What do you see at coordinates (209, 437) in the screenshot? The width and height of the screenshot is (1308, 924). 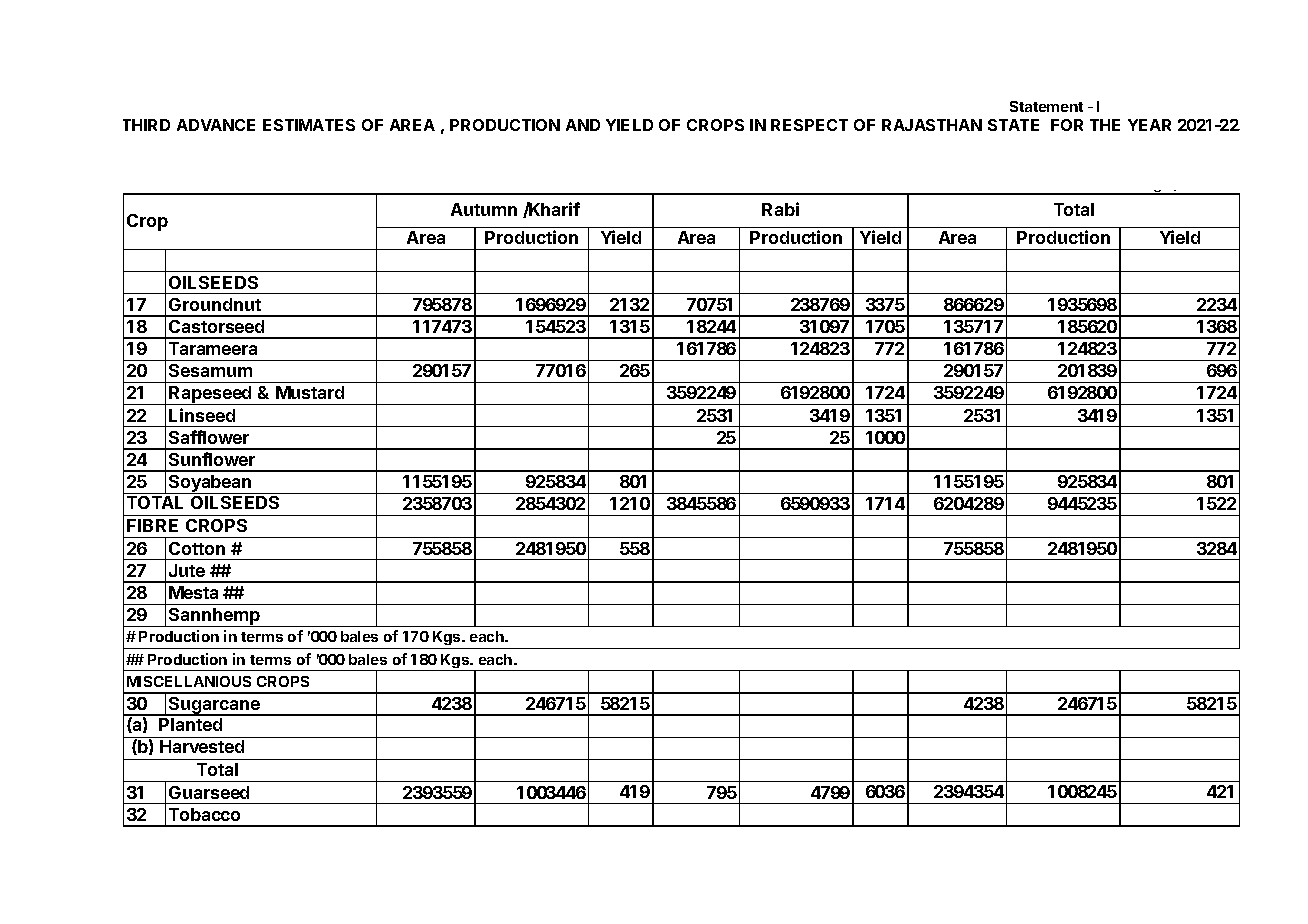 I see `Safflower` at bounding box center [209, 437].
